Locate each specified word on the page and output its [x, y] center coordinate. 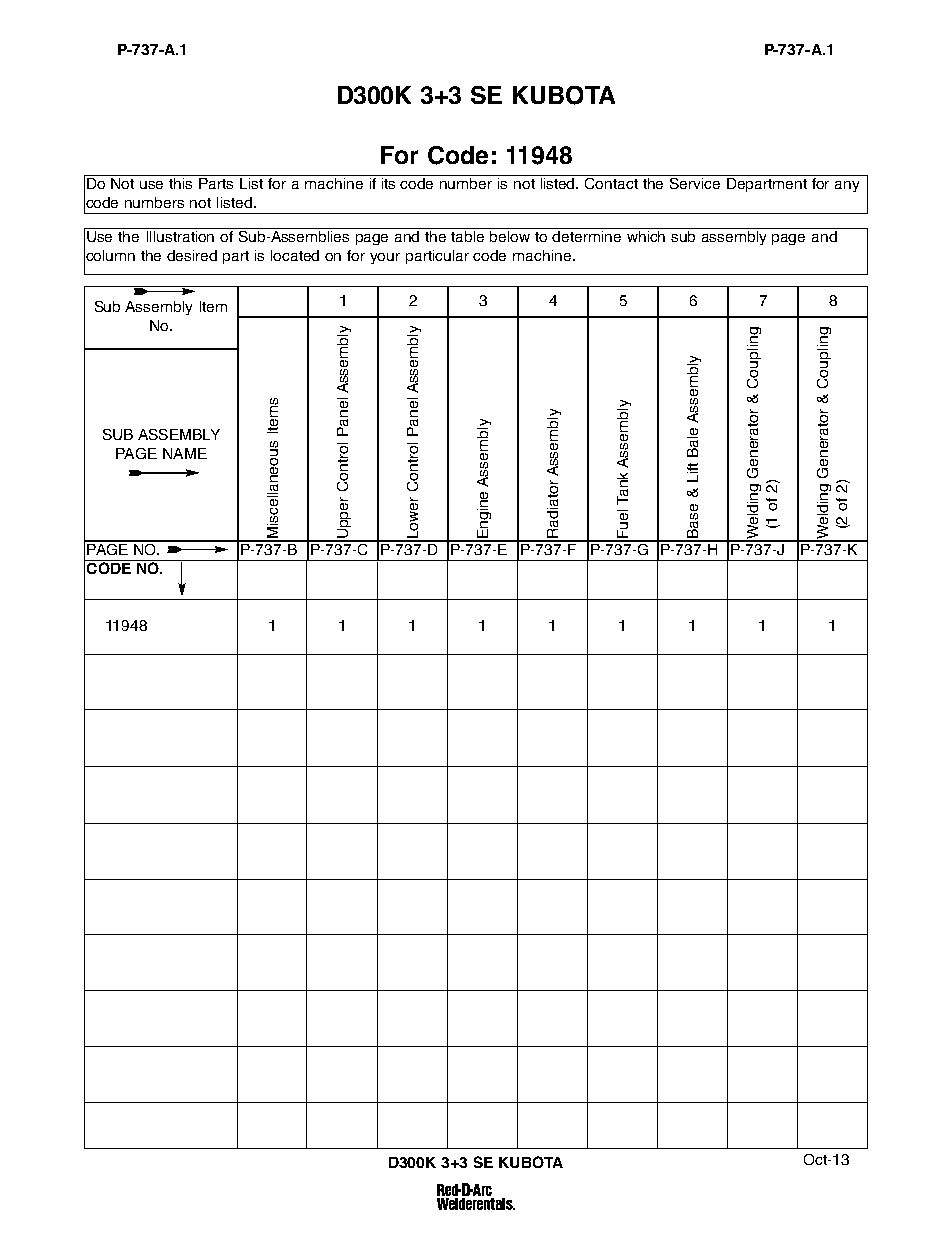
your [385, 258]
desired [192, 255]
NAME [185, 453]
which [646, 236]
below [510, 236]
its [388, 183]
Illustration [180, 236]
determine [586, 236]
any [847, 186]
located [295, 255]
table [467, 236]
